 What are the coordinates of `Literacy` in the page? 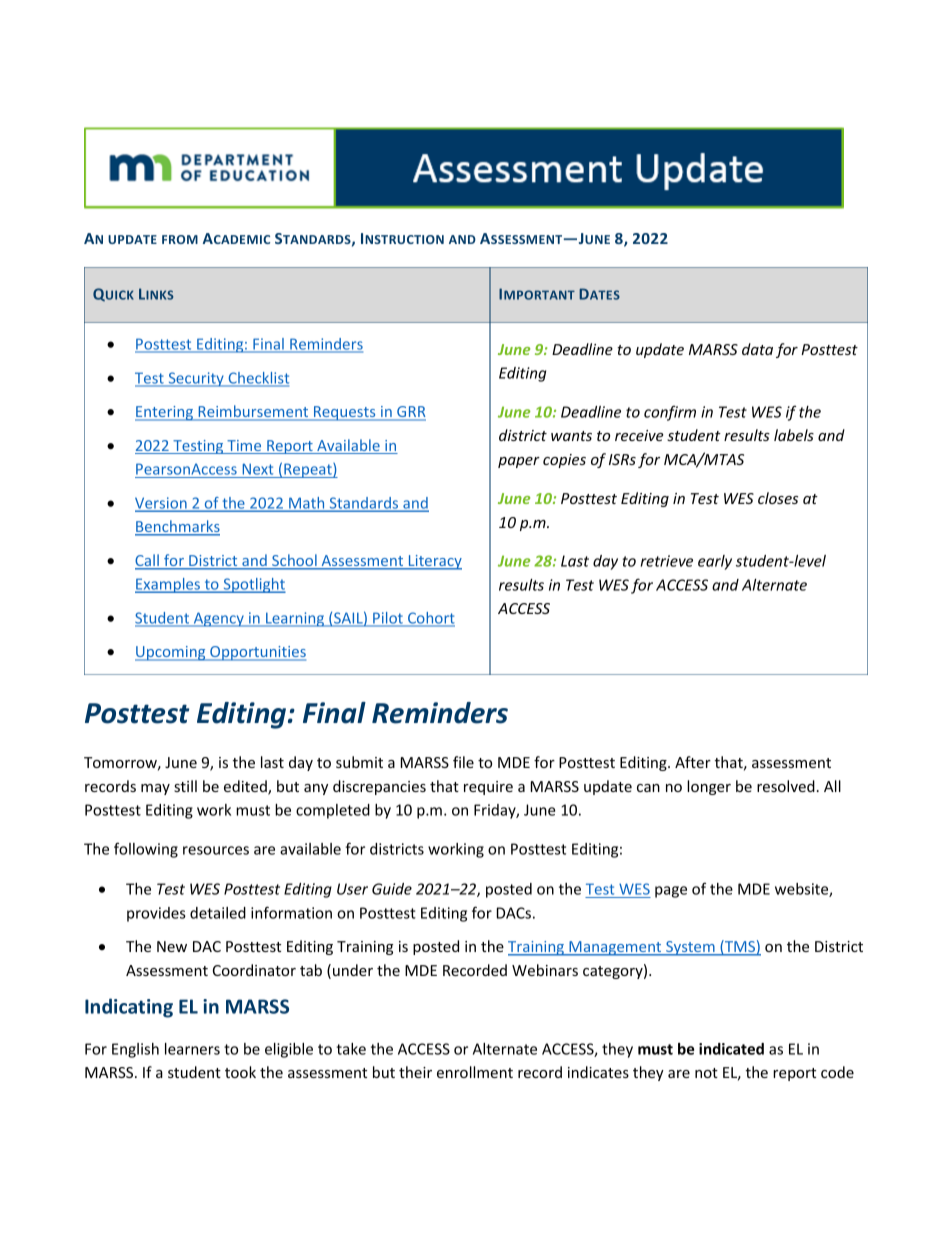 It's located at (434, 562).
